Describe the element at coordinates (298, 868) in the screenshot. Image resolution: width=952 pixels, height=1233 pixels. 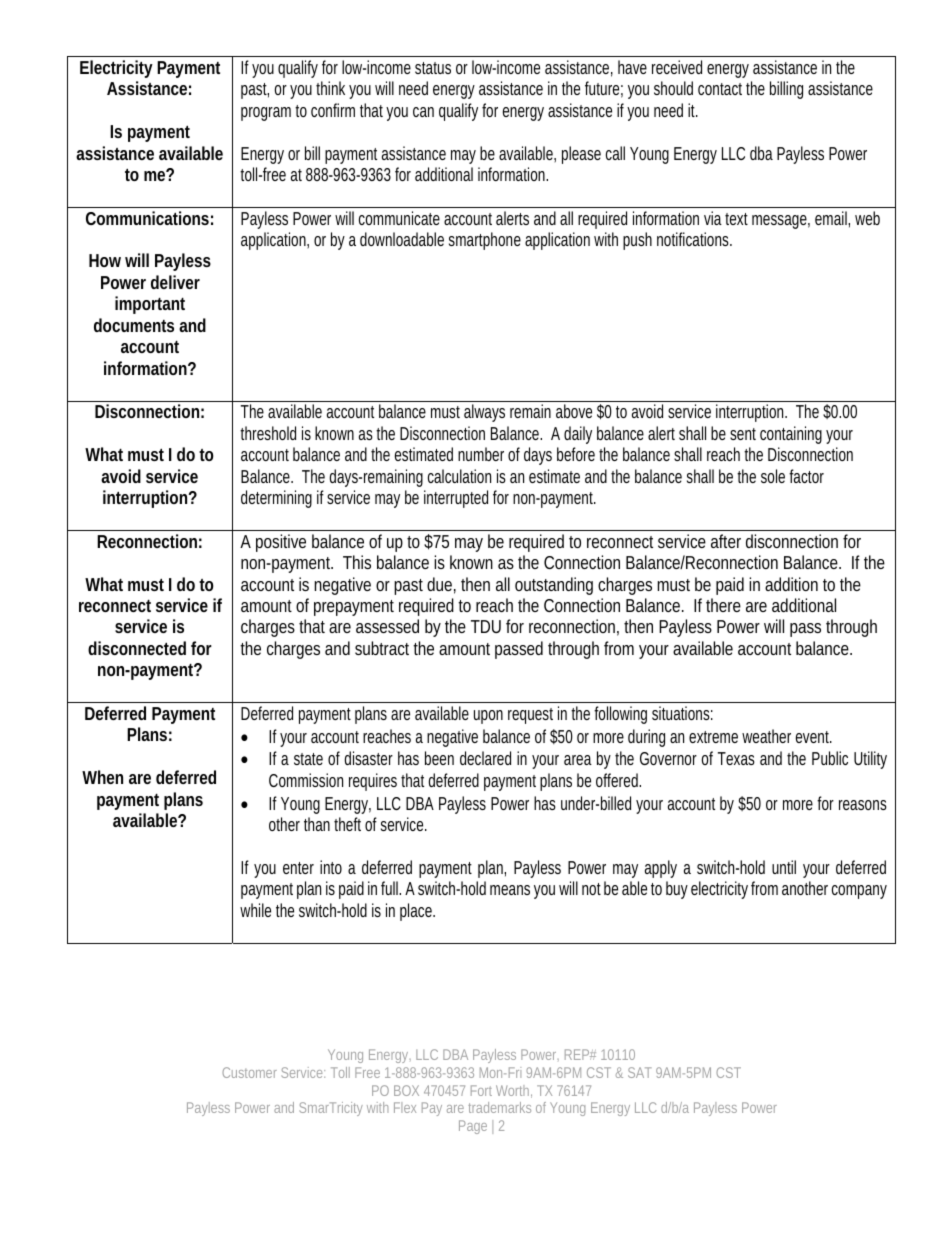
I see `enter` at that location.
